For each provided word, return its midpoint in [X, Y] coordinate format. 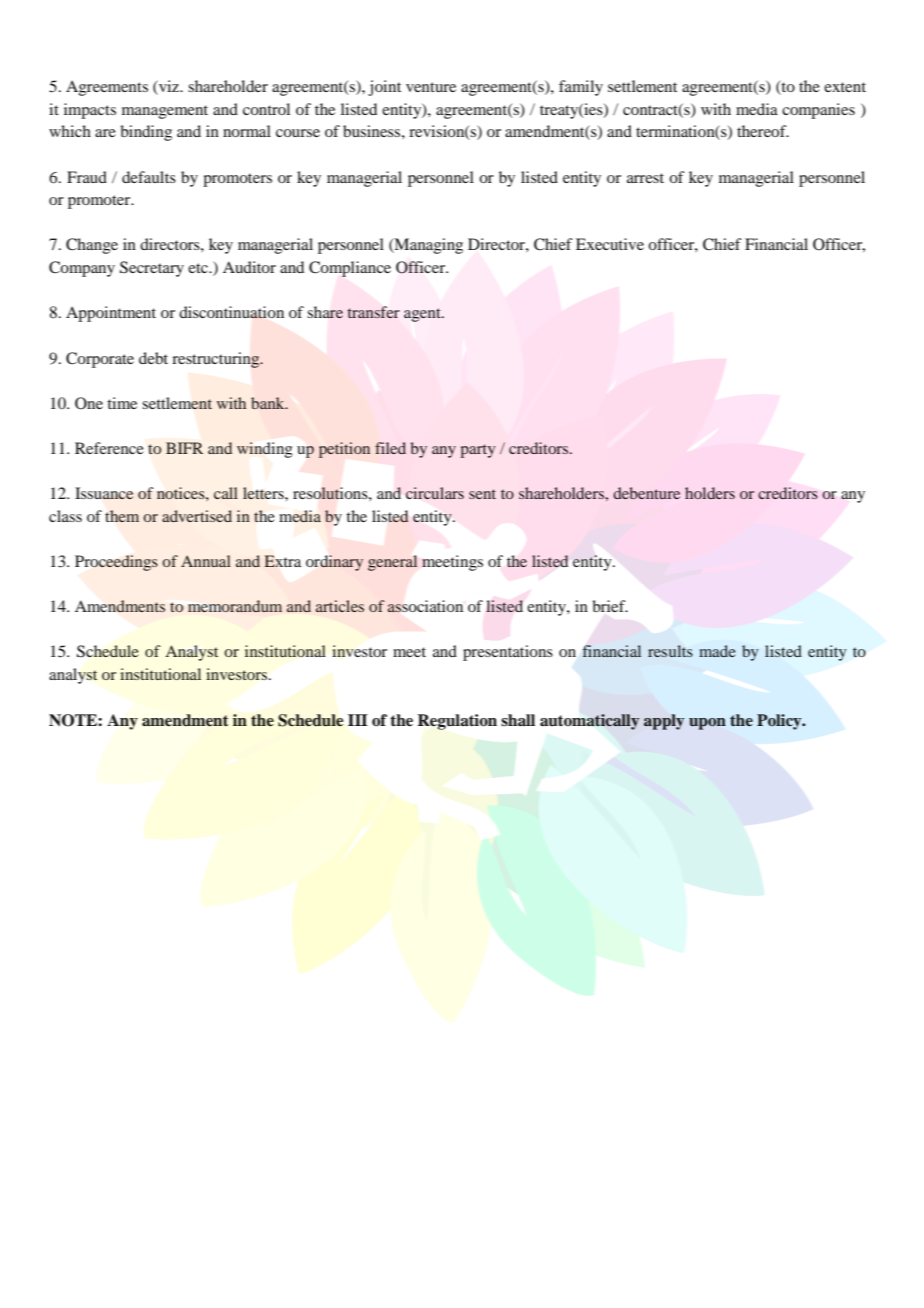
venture [431, 87]
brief [610, 606]
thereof [763, 131]
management [165, 112]
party [478, 451]
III [358, 720]
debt [153, 358]
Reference [109, 448]
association [425, 606]
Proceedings [116, 563]
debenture [646, 493]
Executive [610, 244]
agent [423, 315]
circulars [435, 493]
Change [92, 246]
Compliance [350, 269]
